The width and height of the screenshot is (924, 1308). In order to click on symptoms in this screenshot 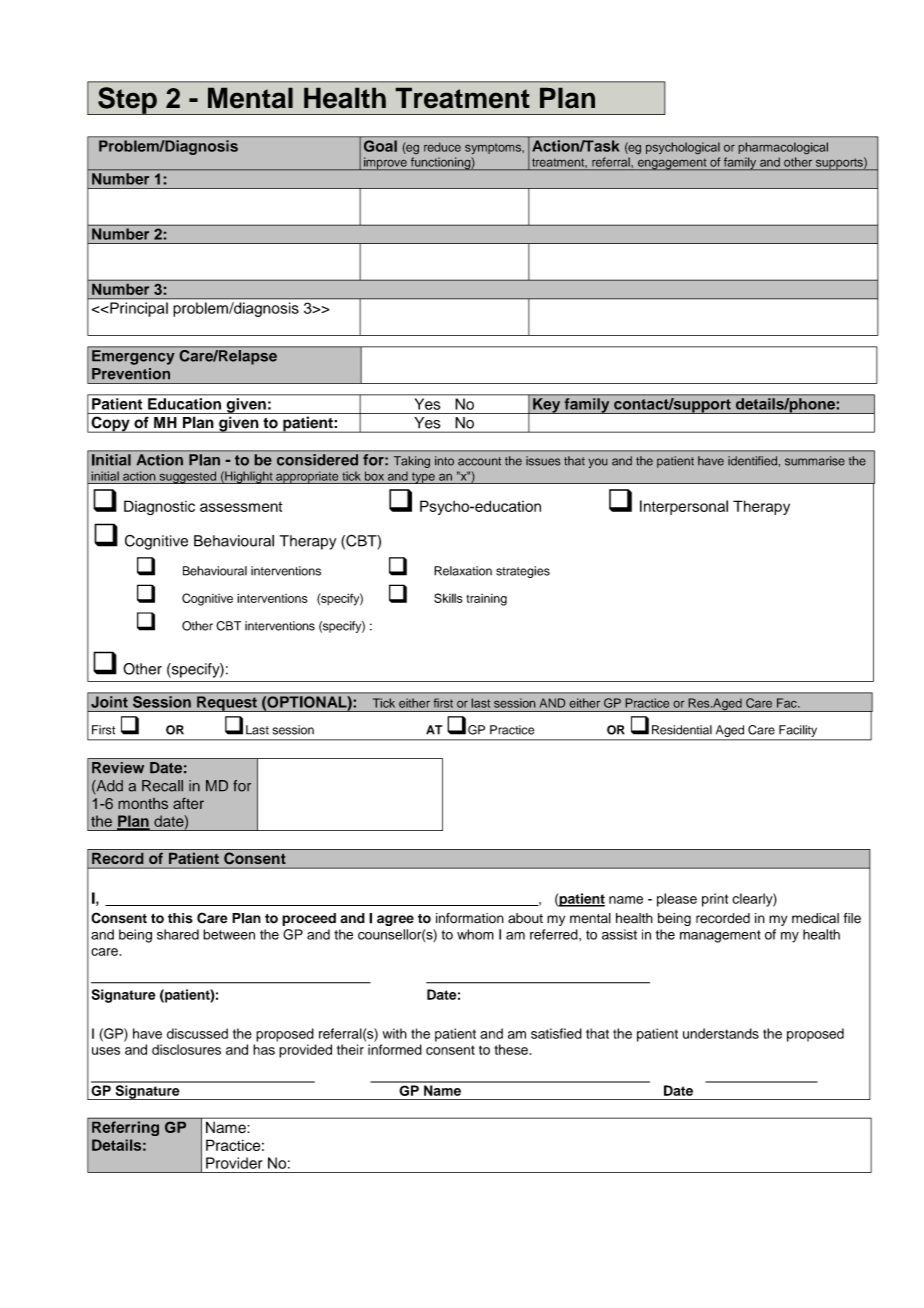, I will do `click(494, 148)`.
